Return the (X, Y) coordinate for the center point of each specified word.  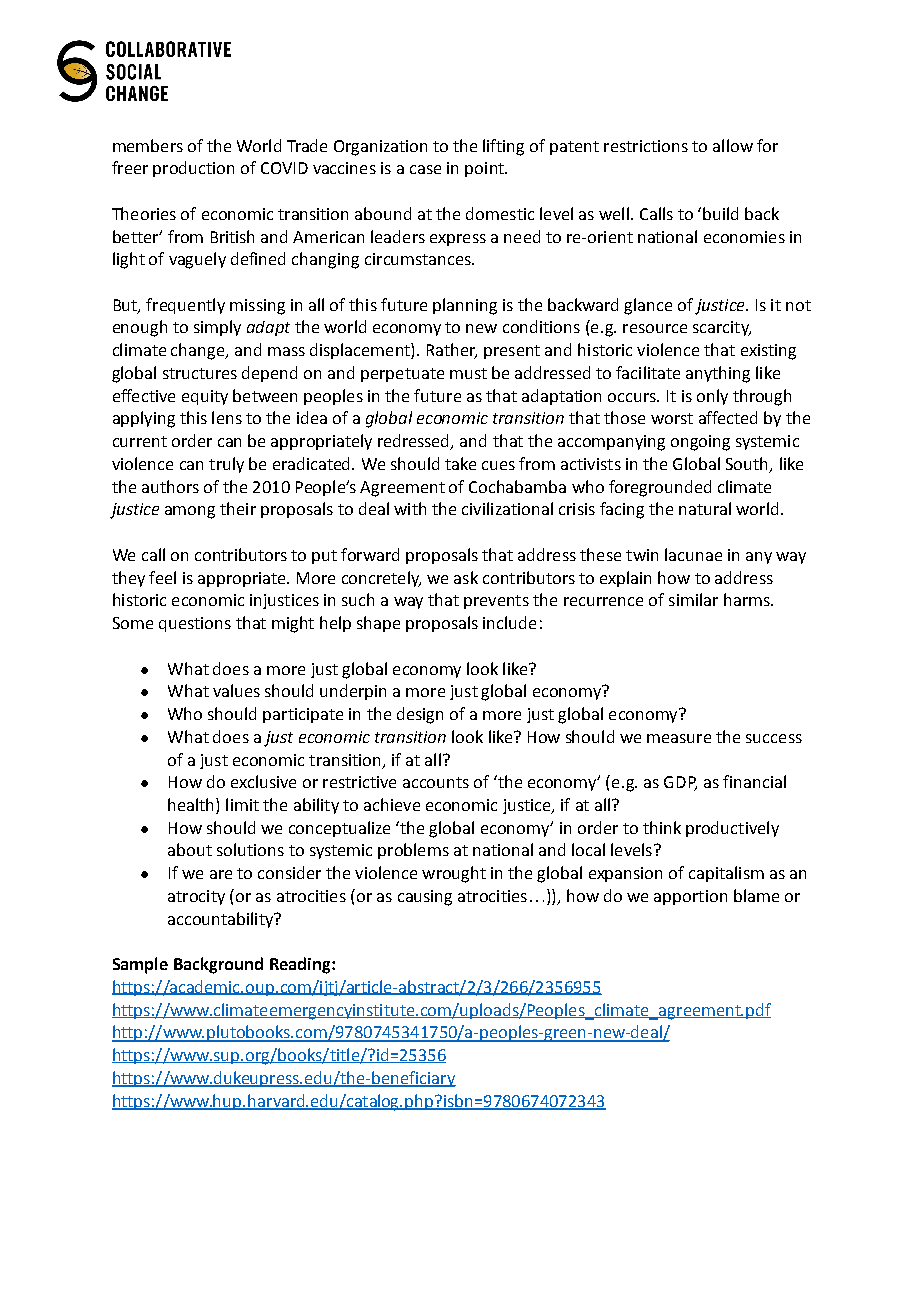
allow (733, 145)
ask (466, 577)
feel (162, 577)
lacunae (693, 554)
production (193, 169)
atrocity (196, 897)
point (485, 169)
